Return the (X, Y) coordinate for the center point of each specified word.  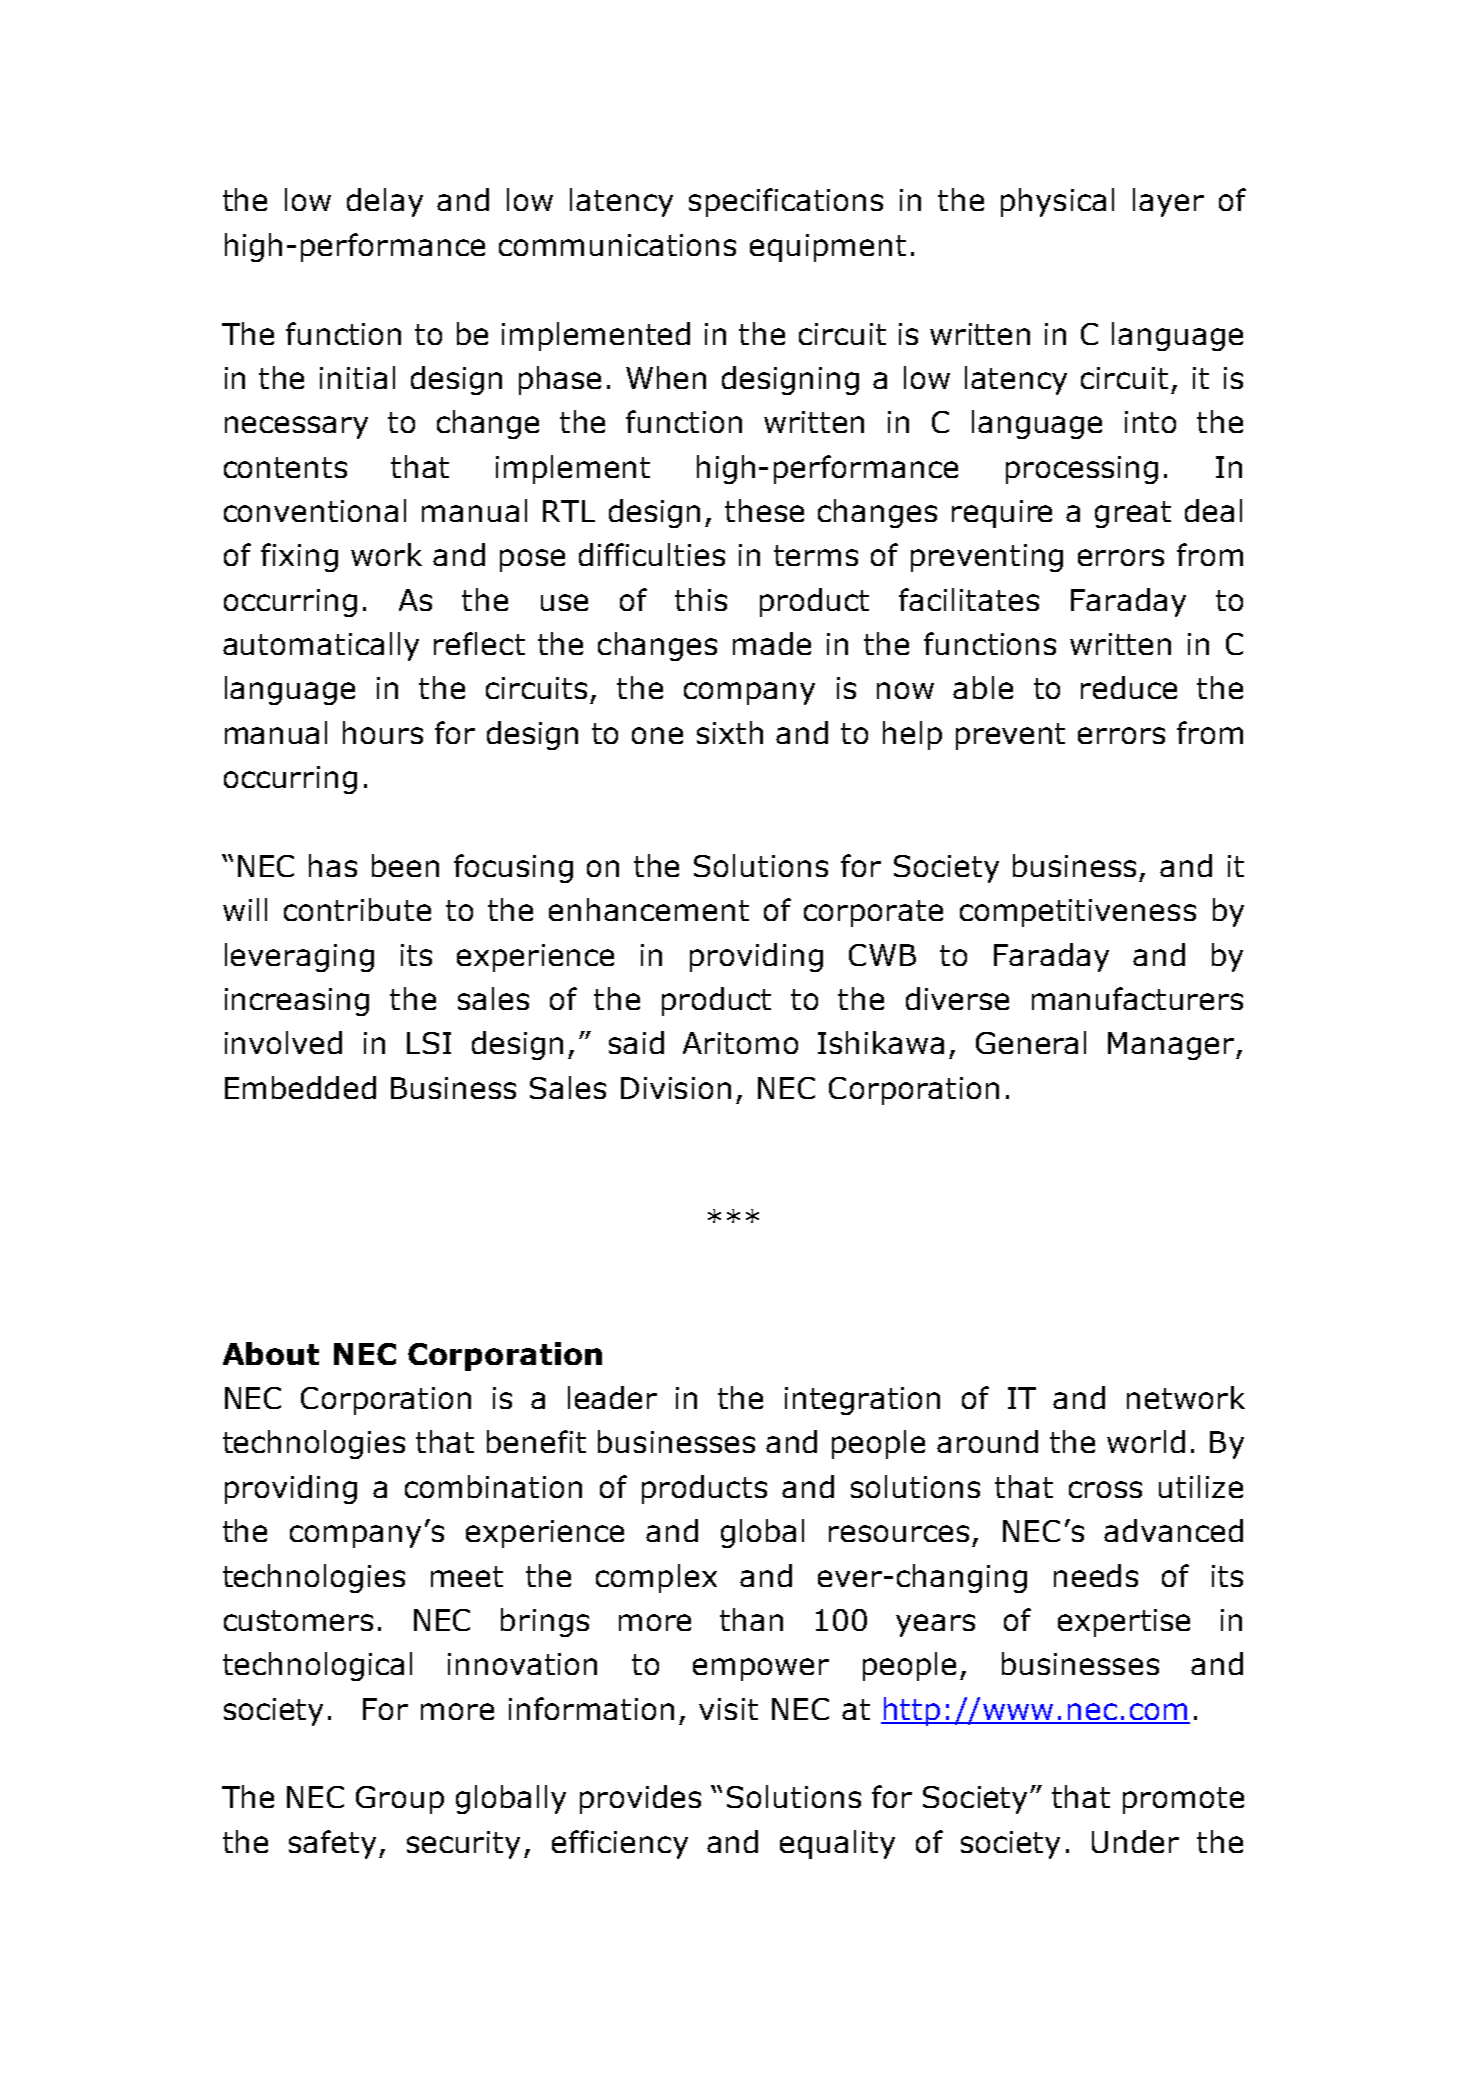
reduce (1129, 687)
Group (400, 1800)
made (772, 643)
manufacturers (1137, 998)
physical (1057, 202)
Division (676, 1088)
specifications (786, 202)
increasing (297, 1002)
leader (612, 1397)
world (1146, 1441)
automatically (321, 646)
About (271, 1353)
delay (385, 202)
